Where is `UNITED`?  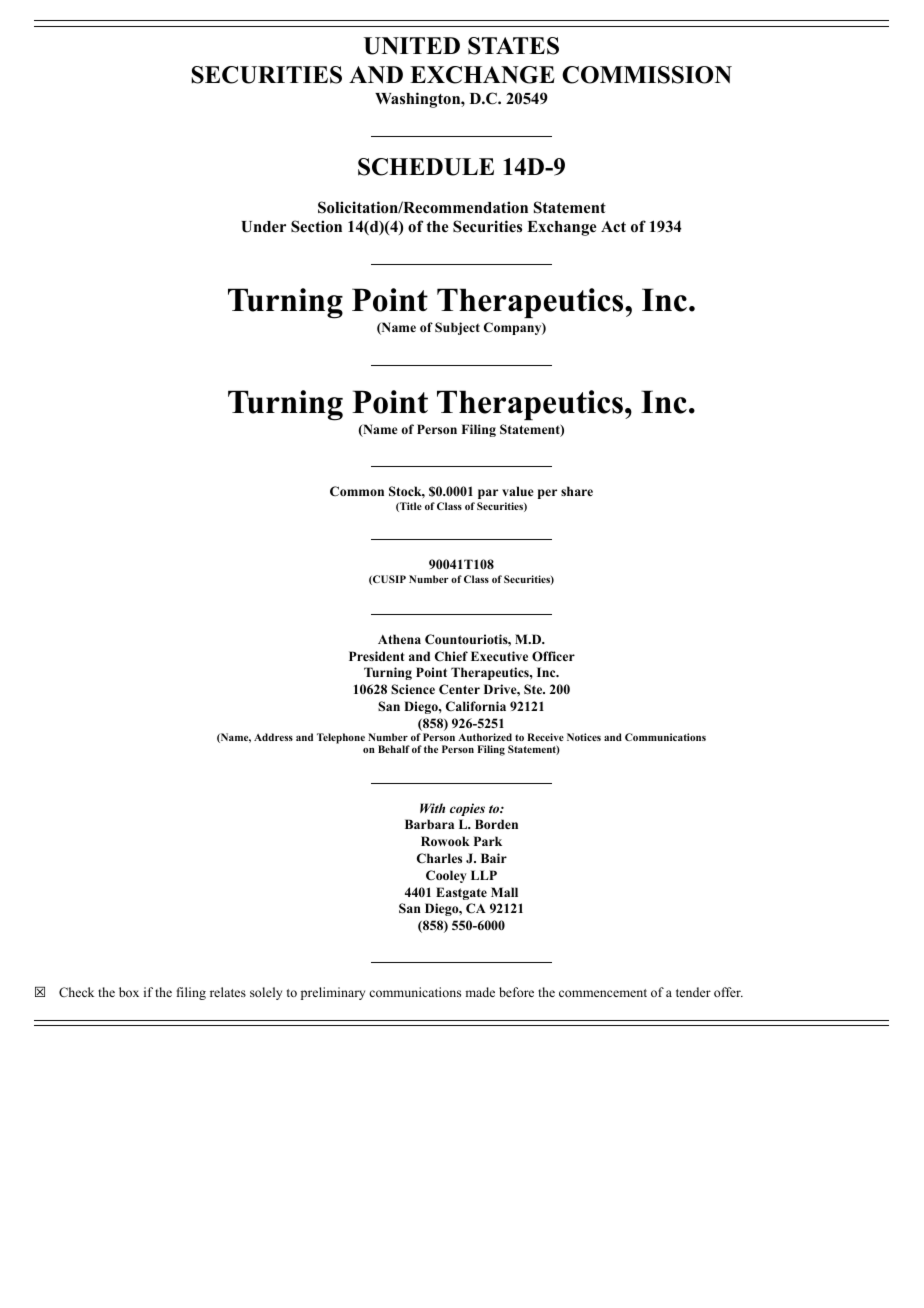 UNITED is located at coordinates (412, 46).
